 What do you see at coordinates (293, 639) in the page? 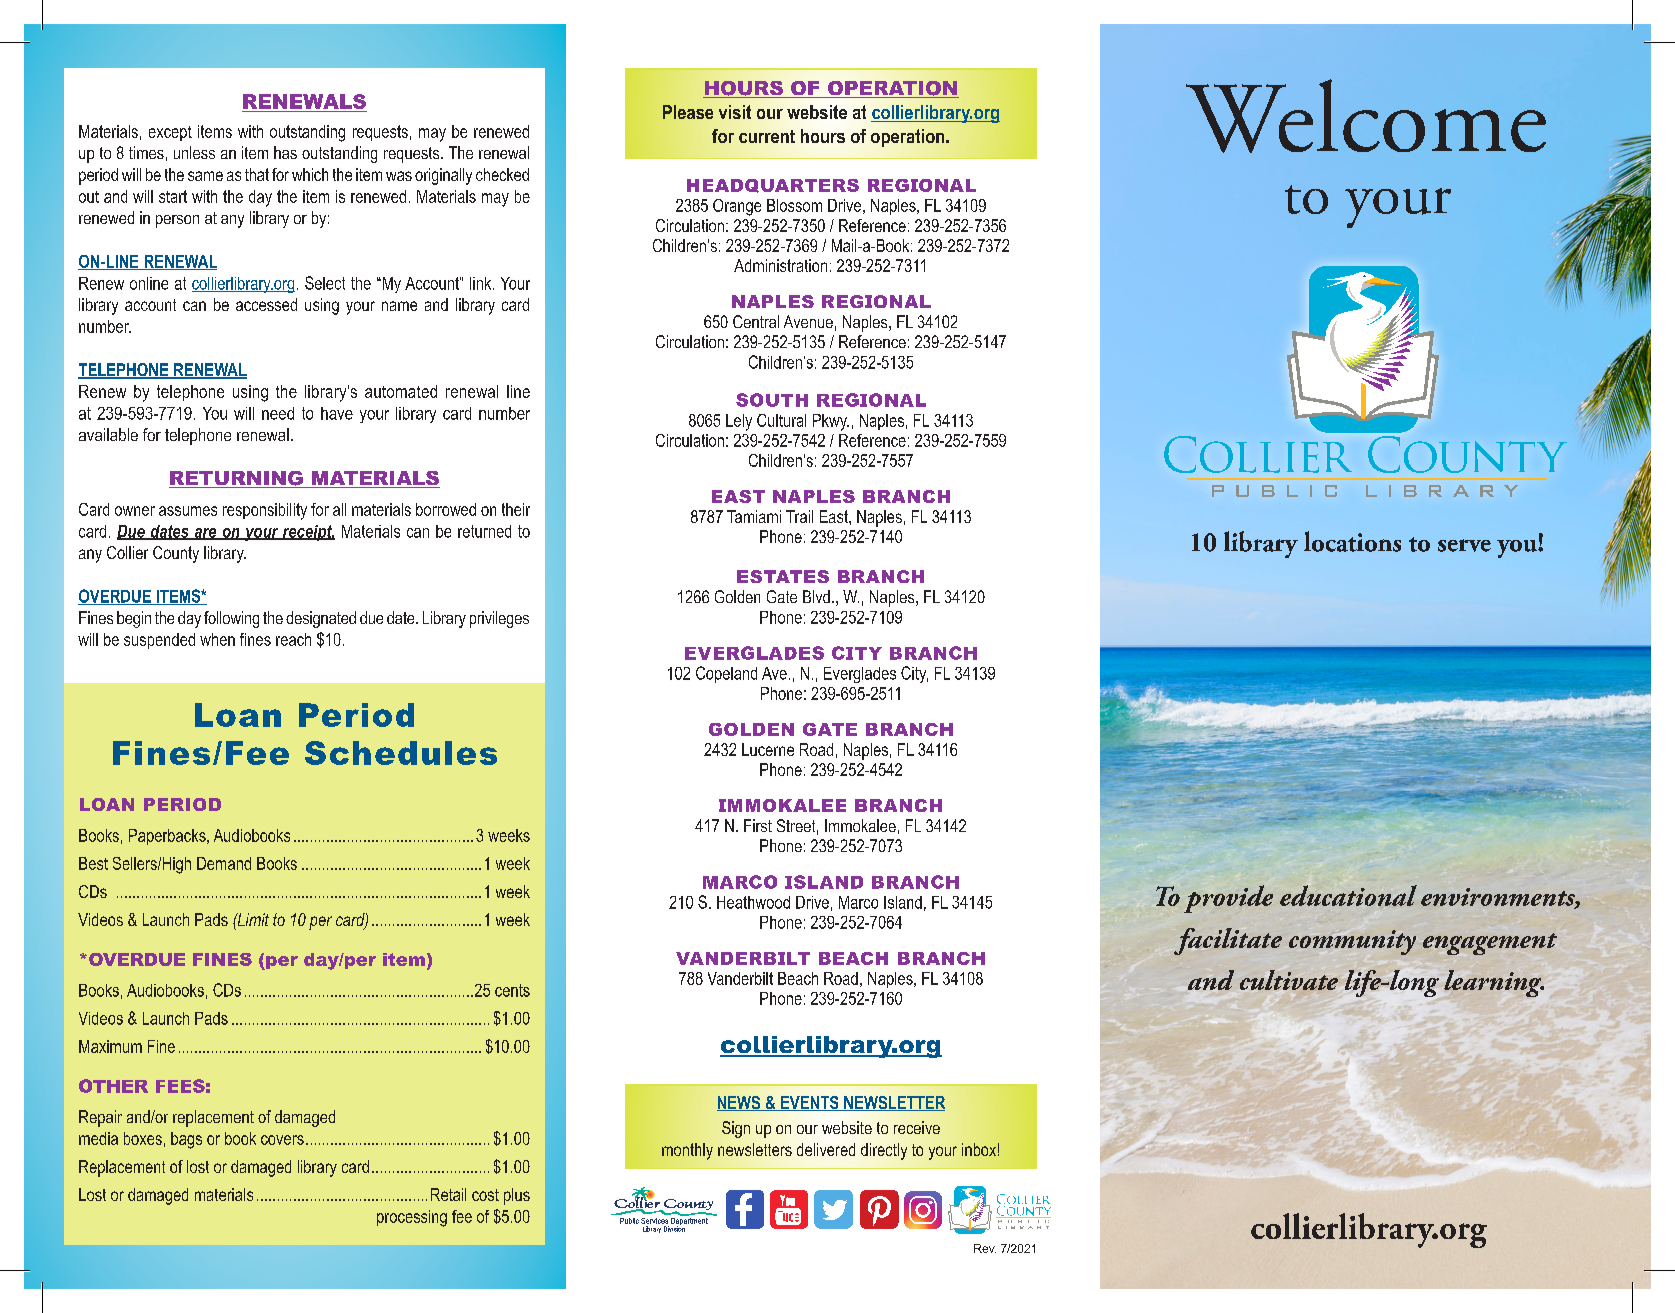
I see `reach` at bounding box center [293, 639].
